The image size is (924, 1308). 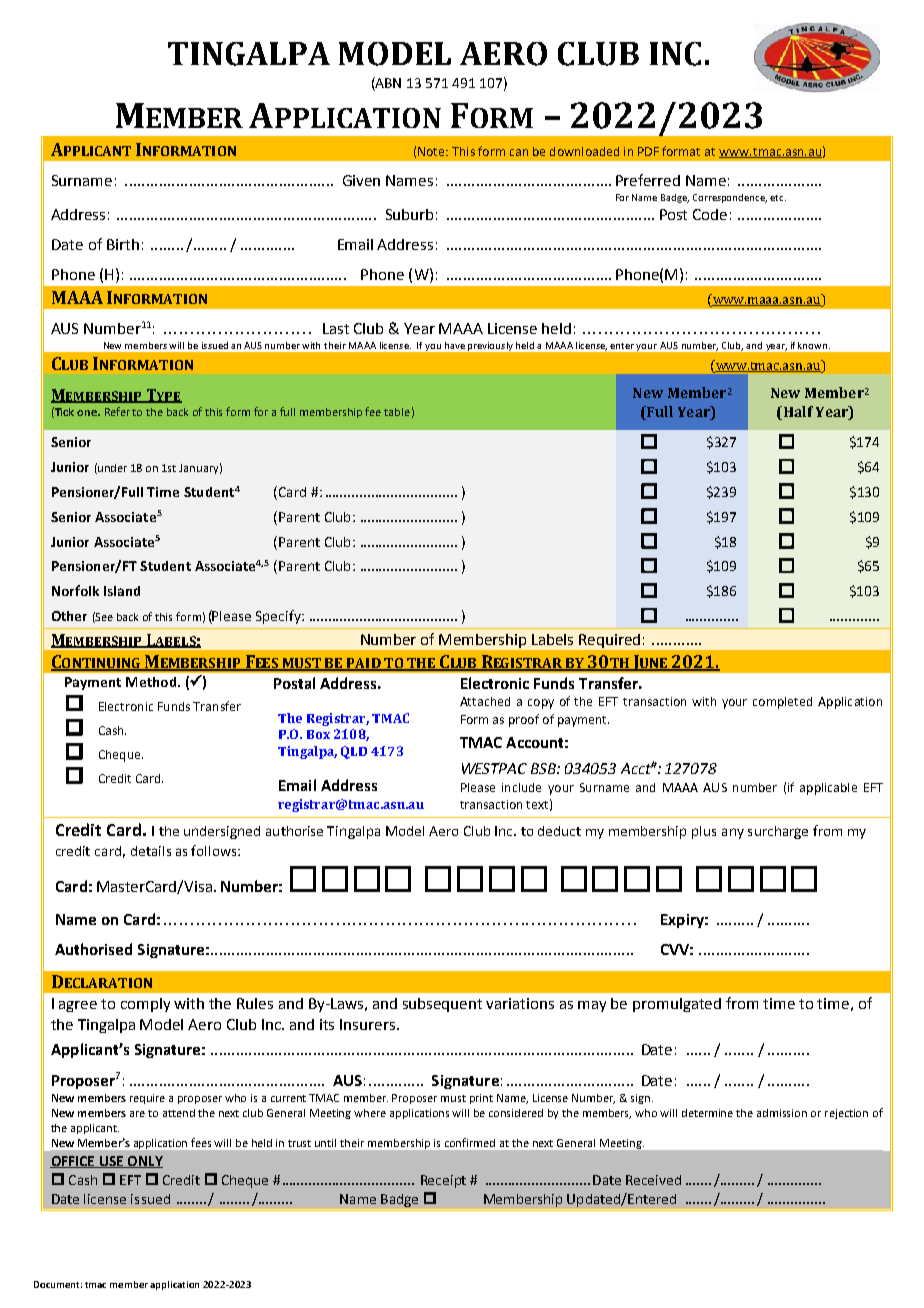 What do you see at coordinates (485, 701) in the image?
I see `Attached` at bounding box center [485, 701].
